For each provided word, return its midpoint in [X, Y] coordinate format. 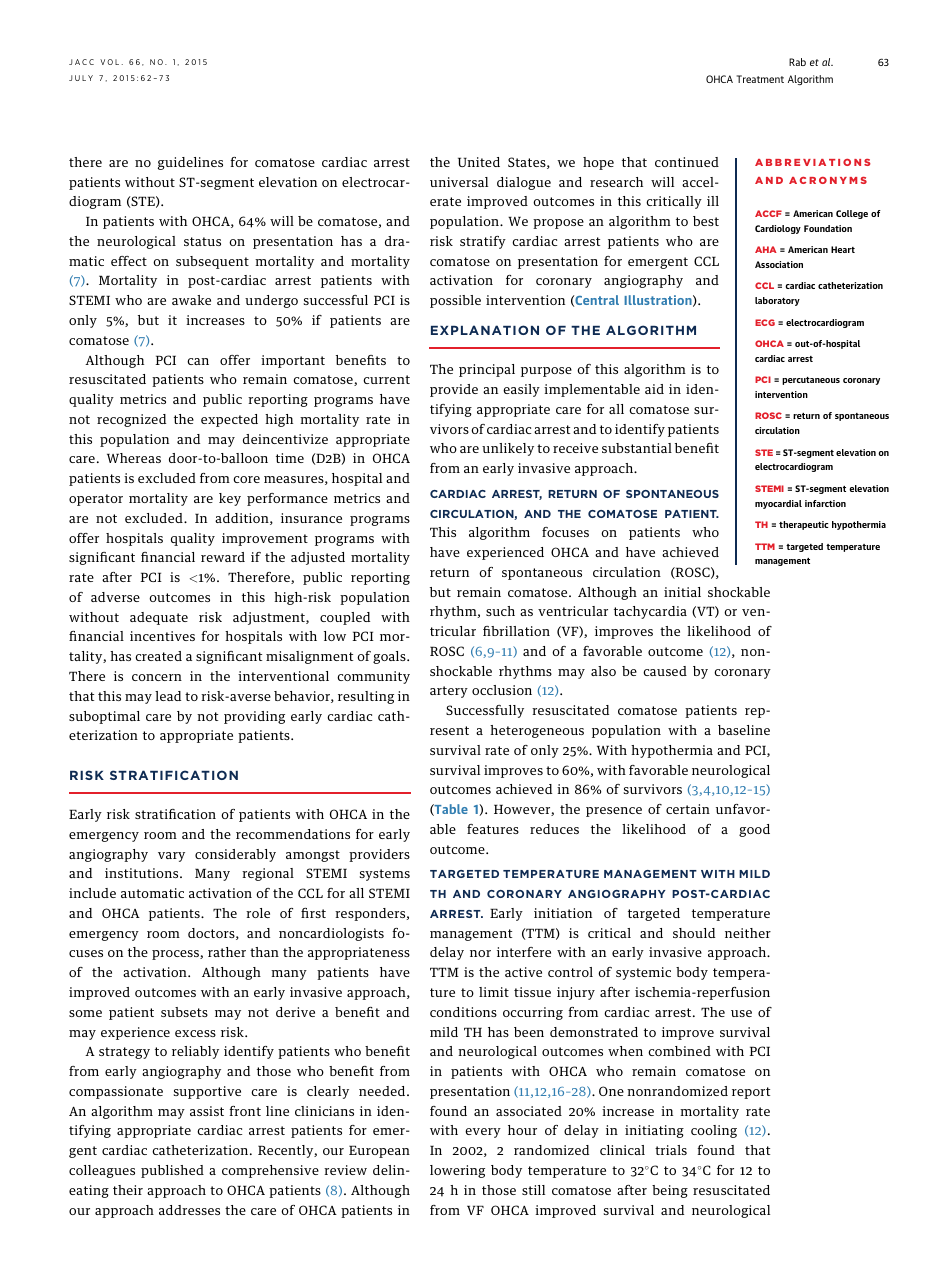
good [754, 830]
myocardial [778, 504]
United [479, 162]
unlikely [508, 449]
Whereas [134, 458]
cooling [714, 1131]
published [172, 1171]
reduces [554, 829]
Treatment [760, 79]
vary [171, 857]
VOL [109, 62]
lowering [457, 1171]
